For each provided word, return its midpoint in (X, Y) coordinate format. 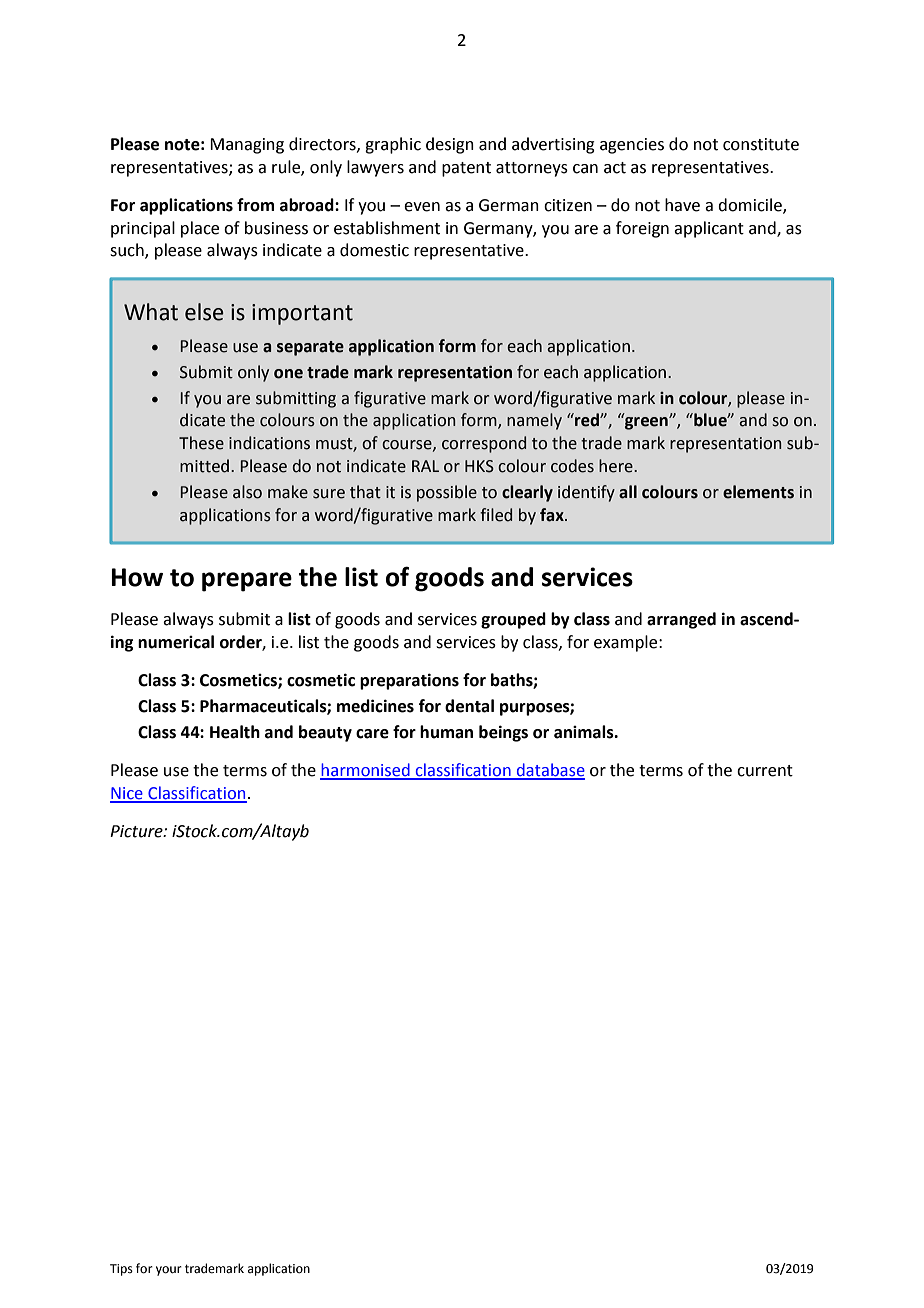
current (765, 771)
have (682, 205)
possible (447, 493)
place (200, 229)
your (169, 1271)
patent (466, 169)
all (628, 492)
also (247, 492)
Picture (137, 831)
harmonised (366, 771)
